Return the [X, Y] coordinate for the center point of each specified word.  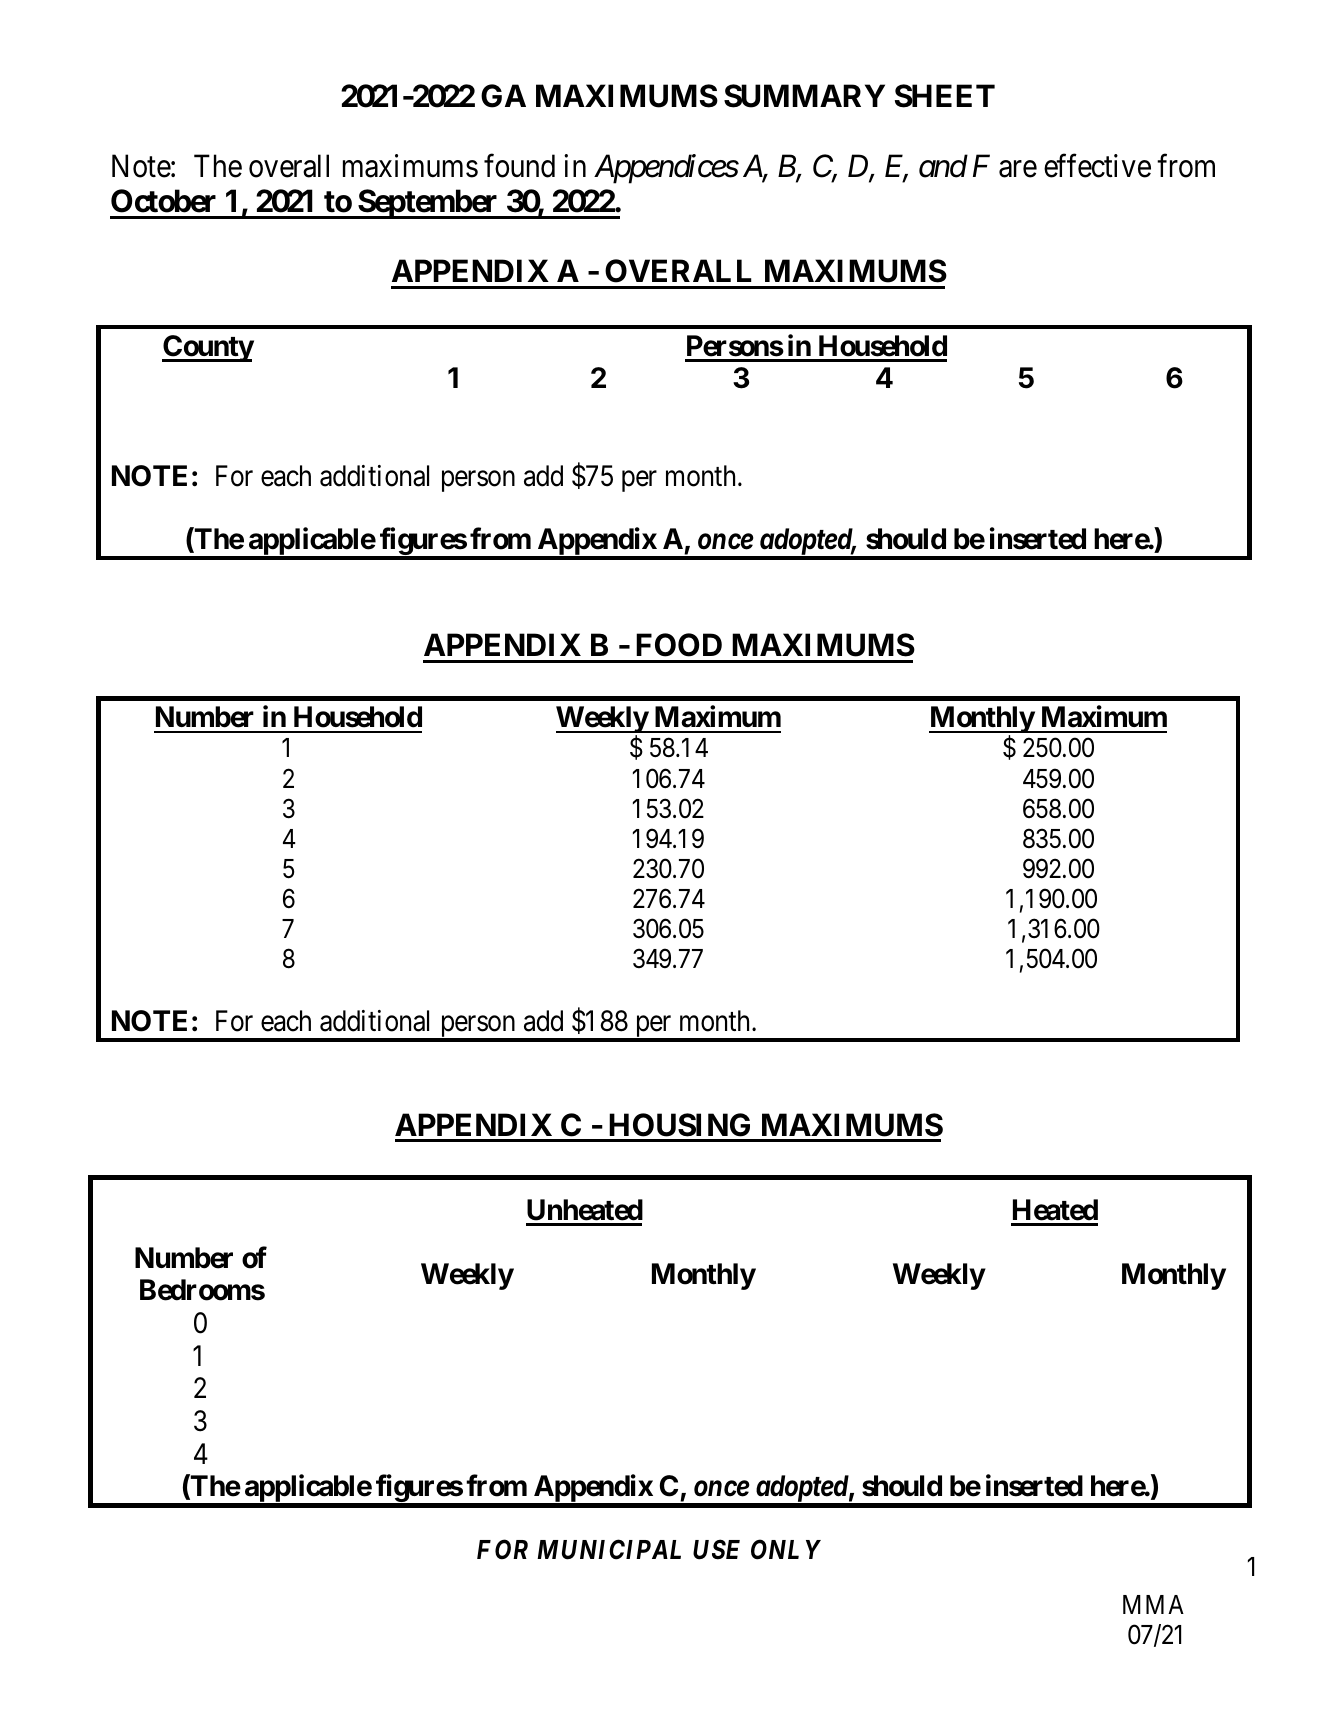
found [519, 166]
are [1018, 169]
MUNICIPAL [609, 1549]
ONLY [786, 1549]
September [428, 204]
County [208, 348]
